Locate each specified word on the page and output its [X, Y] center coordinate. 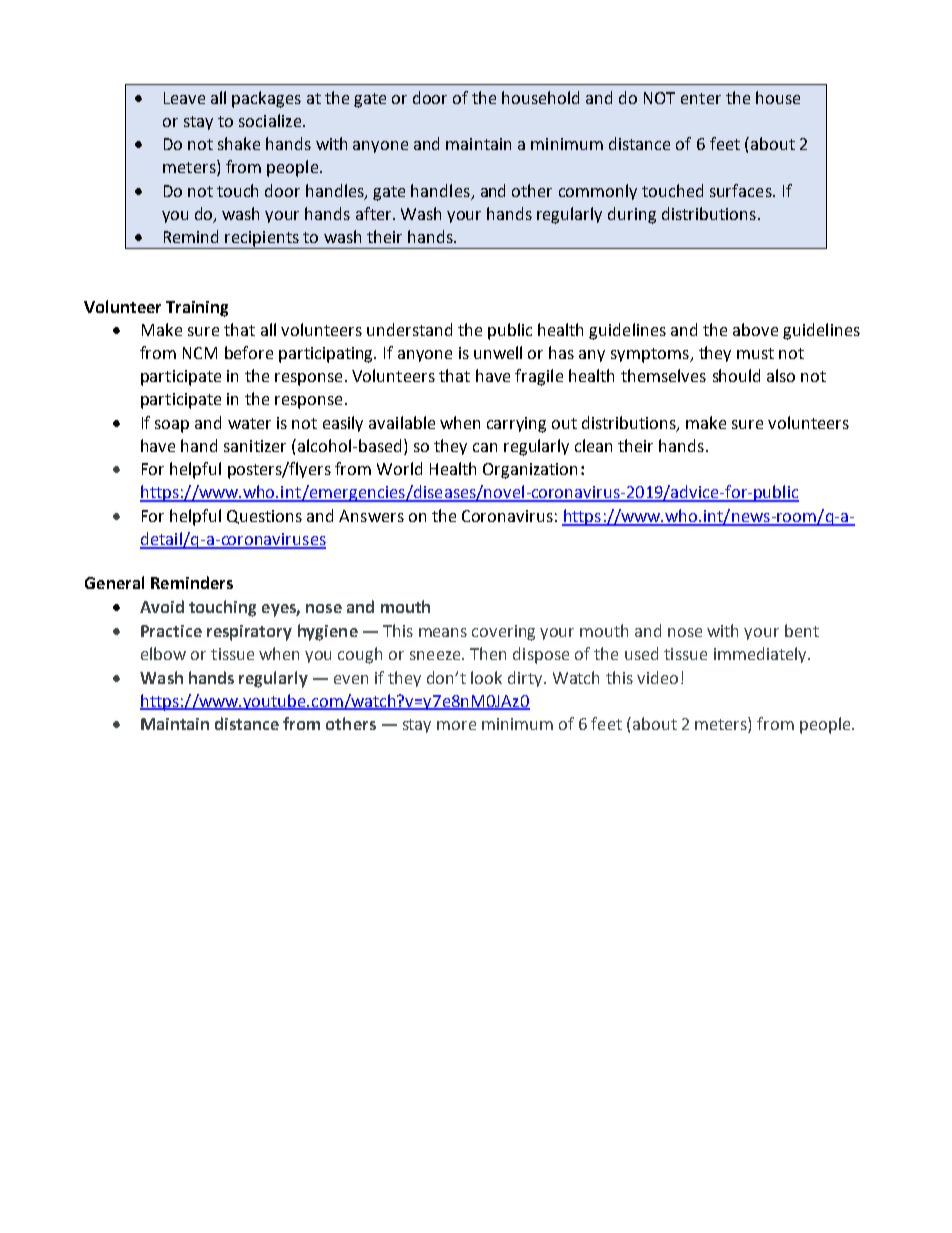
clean [593, 445]
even [351, 679]
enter [701, 98]
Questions [264, 517]
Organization [530, 471]
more [456, 725]
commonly [598, 192]
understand [409, 329]
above [755, 329]
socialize [271, 120]
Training [197, 309]
